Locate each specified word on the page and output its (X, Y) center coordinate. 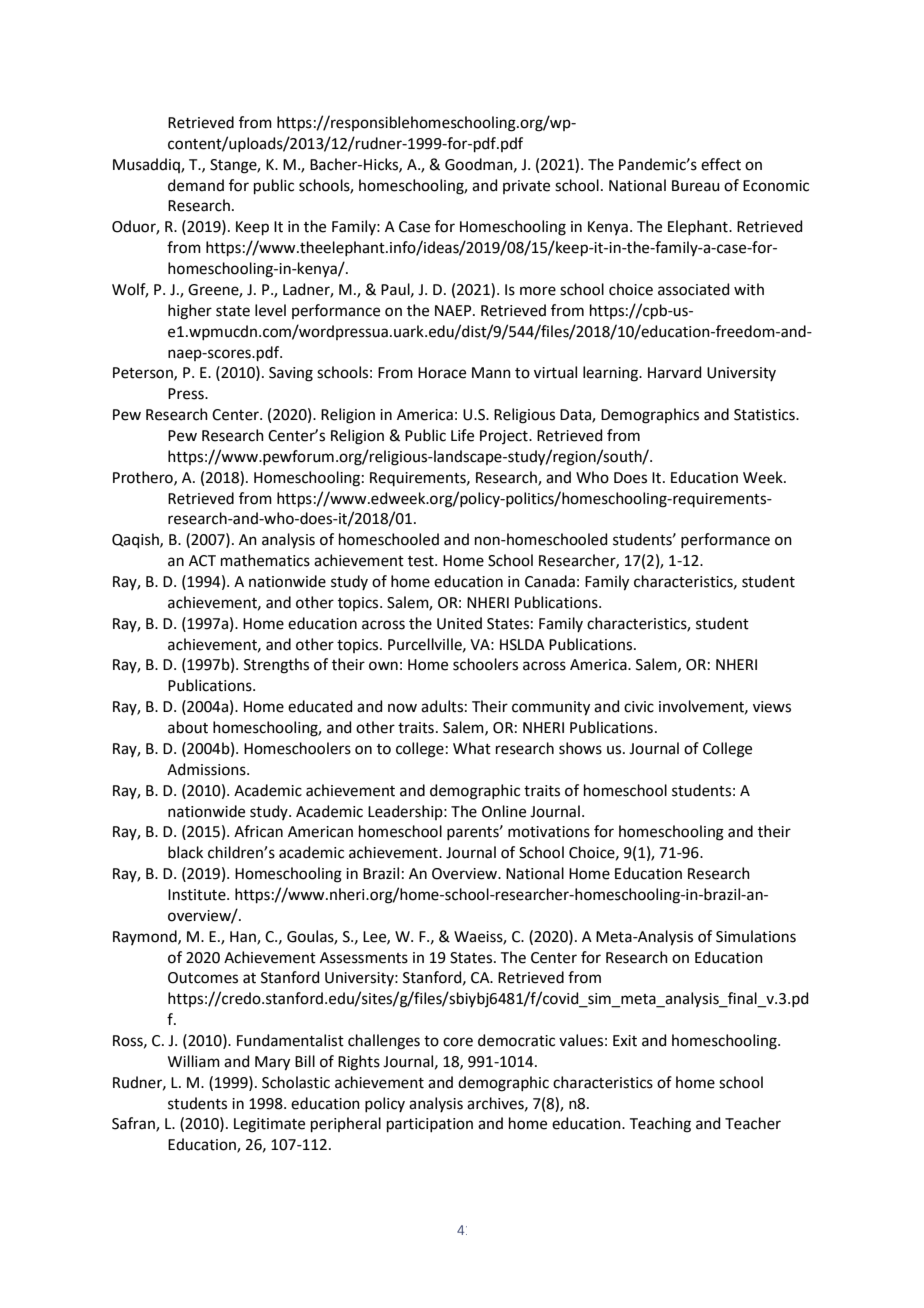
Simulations (756, 936)
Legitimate (269, 1125)
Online (504, 811)
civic (639, 707)
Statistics (765, 415)
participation (430, 1125)
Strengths (276, 666)
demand (196, 185)
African (258, 831)
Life (462, 435)
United (459, 623)
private (526, 187)
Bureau (696, 186)
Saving (291, 374)
